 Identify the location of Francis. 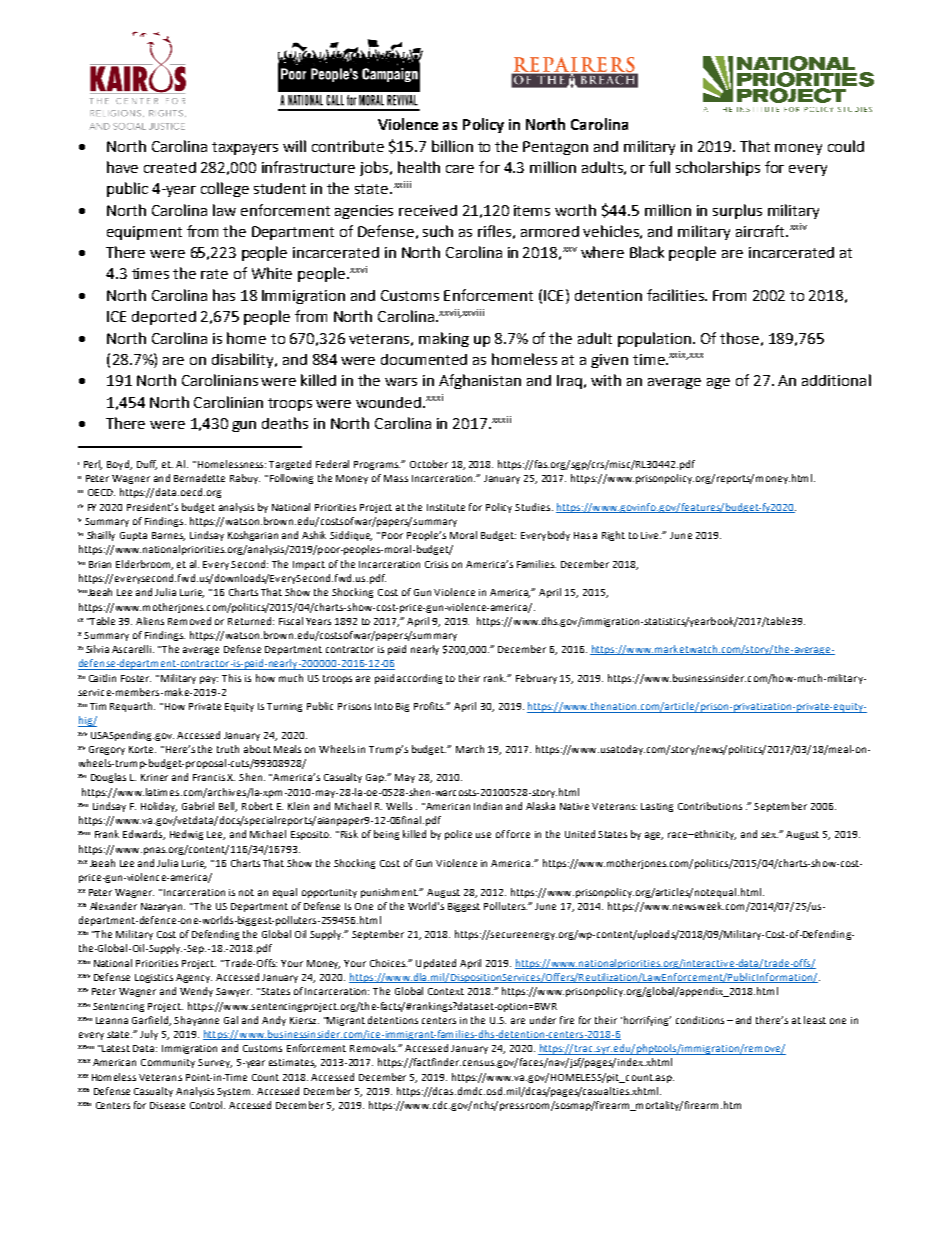
(210, 777).
